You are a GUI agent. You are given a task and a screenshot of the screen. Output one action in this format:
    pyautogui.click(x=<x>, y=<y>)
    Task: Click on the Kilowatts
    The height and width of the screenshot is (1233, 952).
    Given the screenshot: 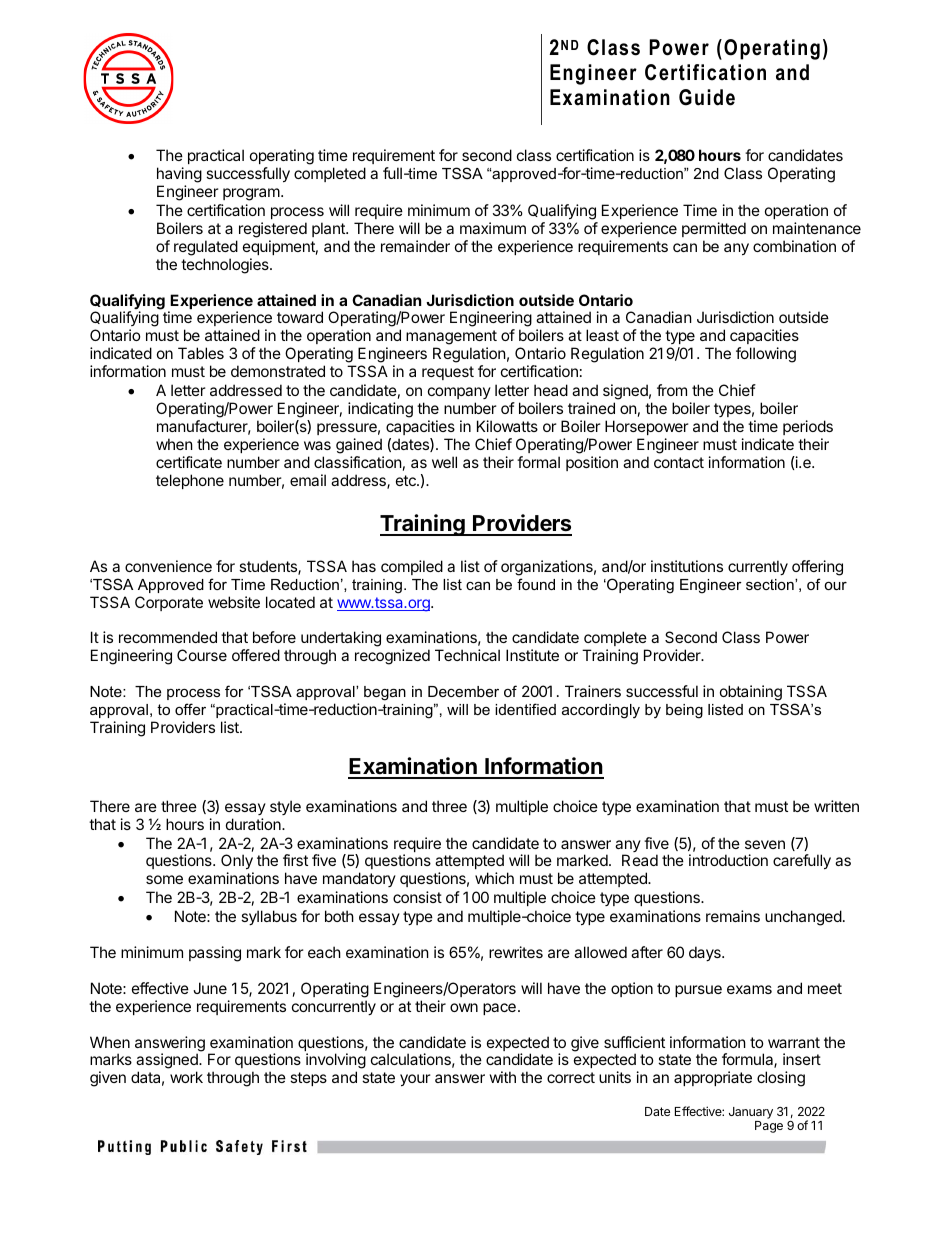 What is the action you would take?
    pyautogui.click(x=507, y=426)
